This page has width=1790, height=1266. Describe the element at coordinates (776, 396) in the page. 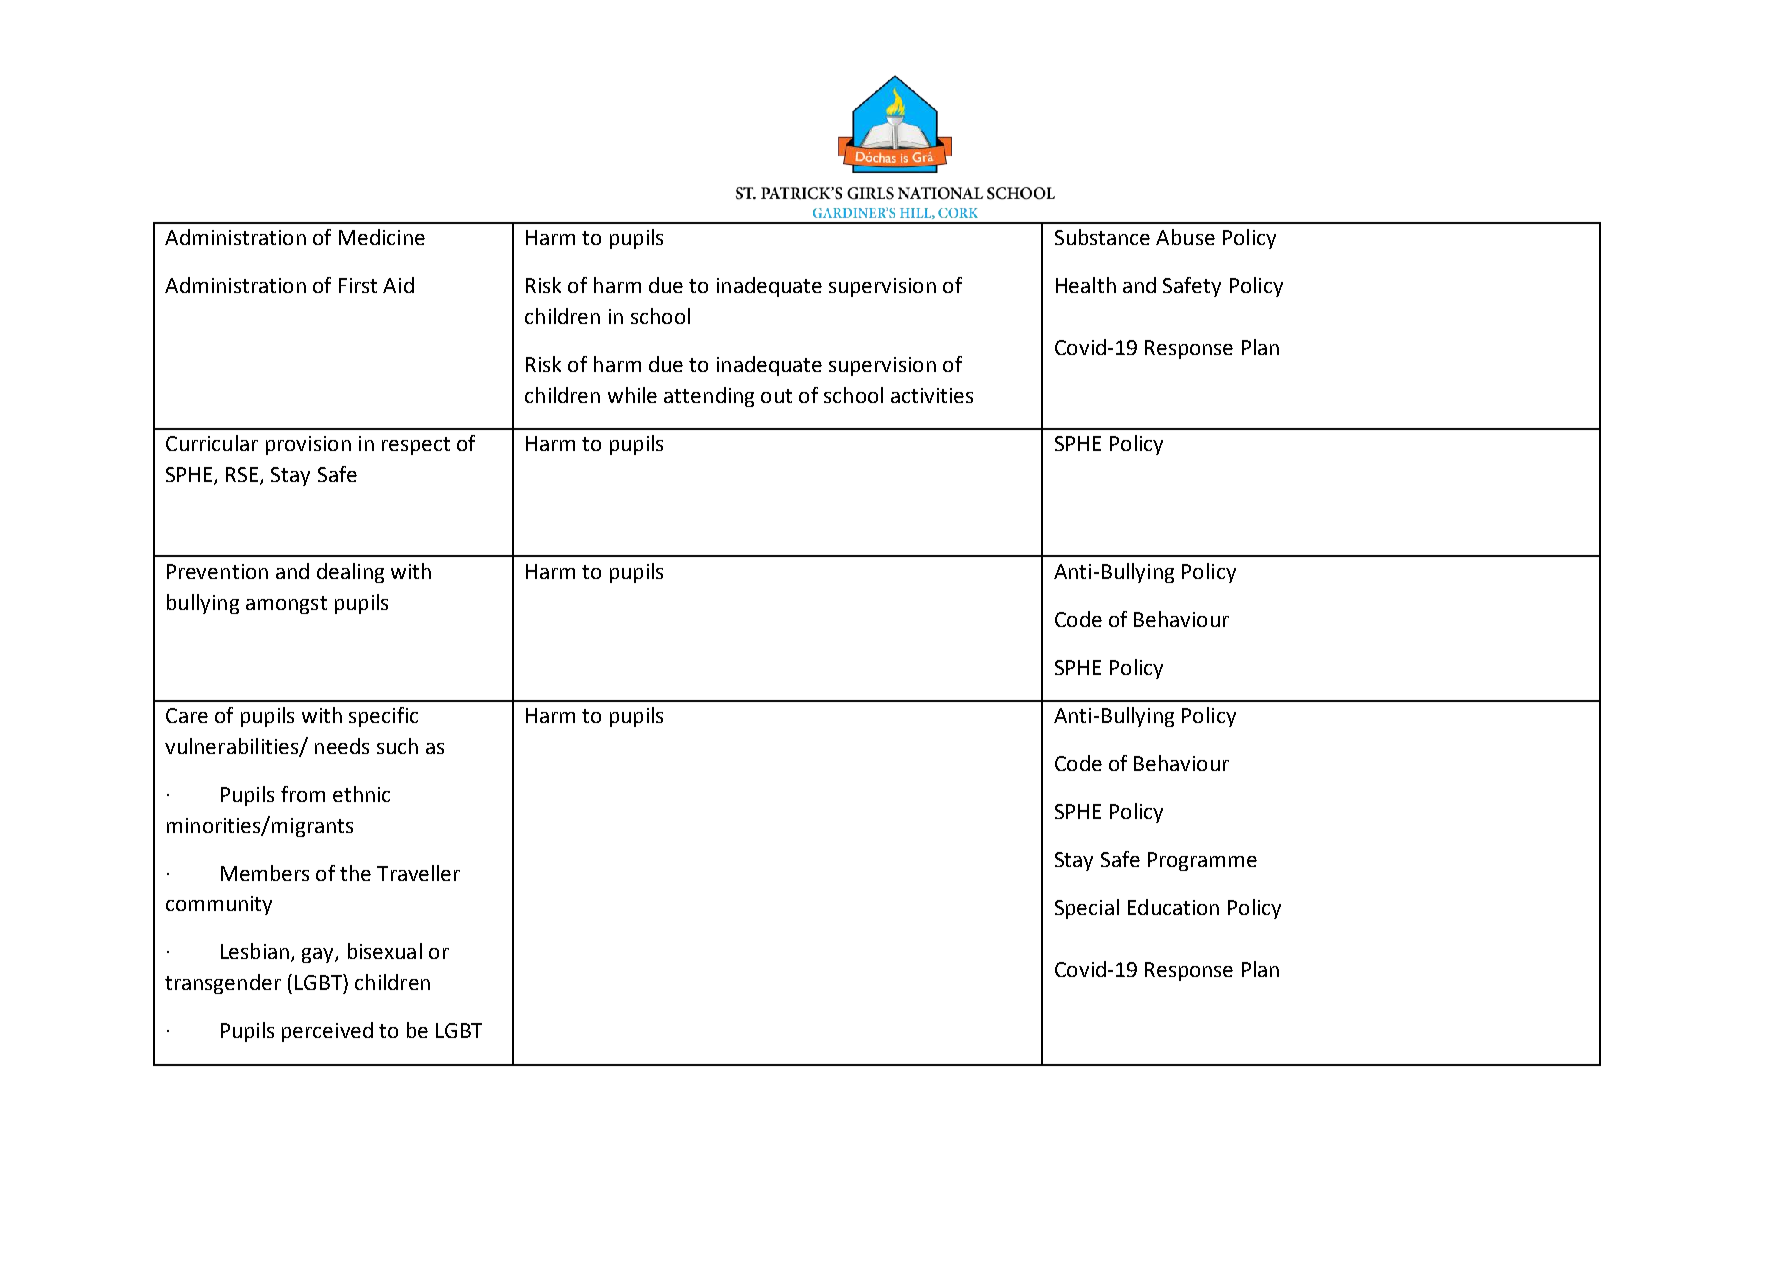

I see `out` at that location.
